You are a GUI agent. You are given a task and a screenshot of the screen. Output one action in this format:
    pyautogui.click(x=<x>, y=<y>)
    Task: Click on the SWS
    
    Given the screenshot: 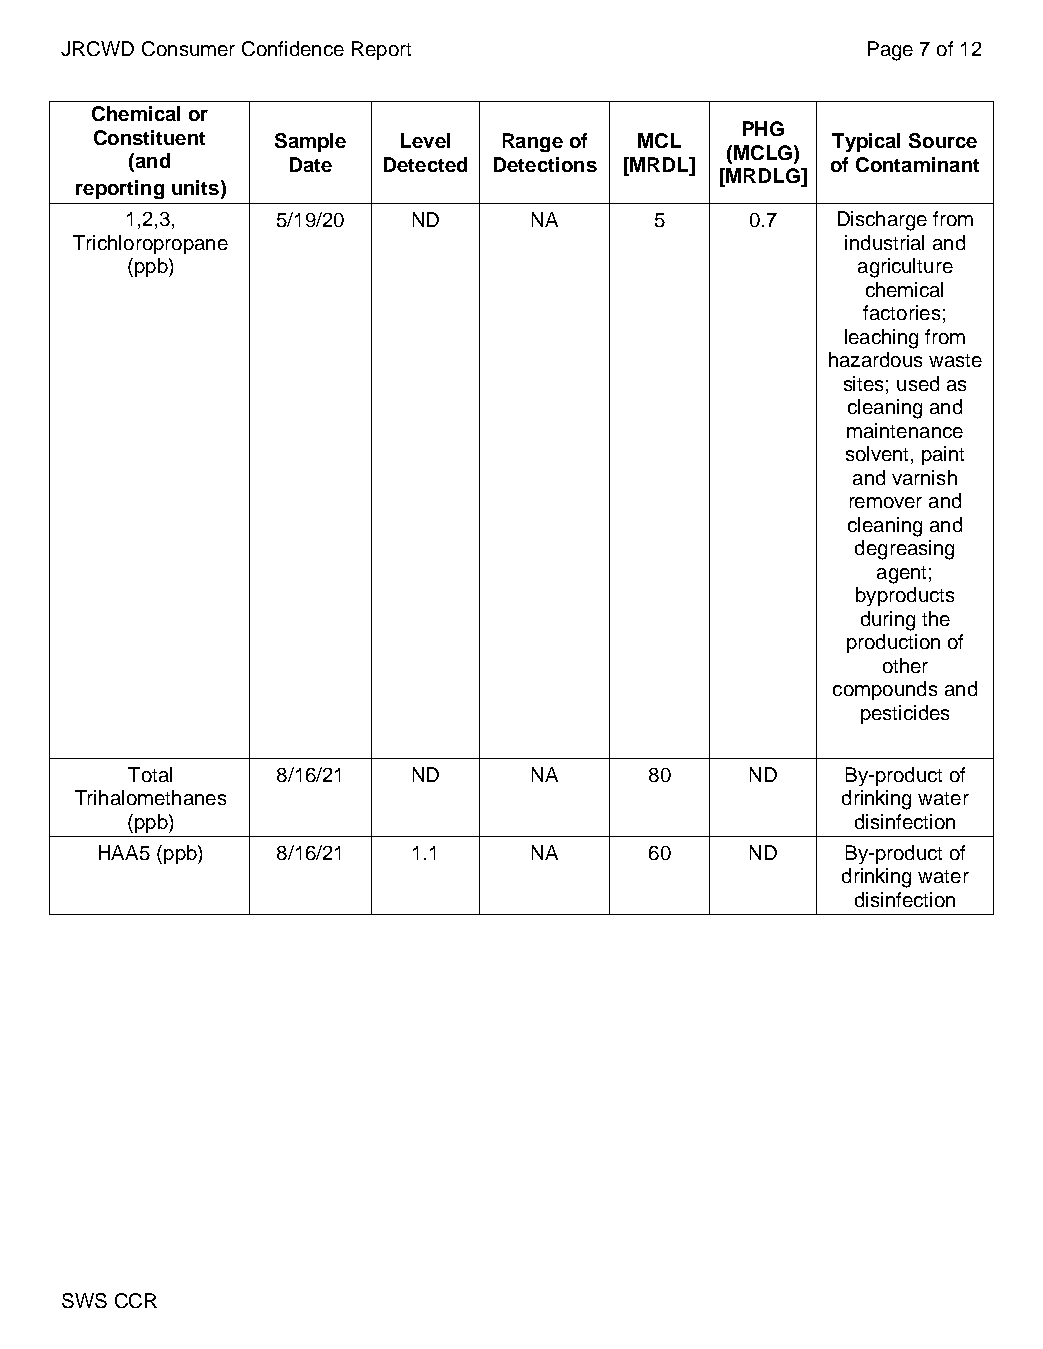 What is the action you would take?
    pyautogui.click(x=84, y=1300)
